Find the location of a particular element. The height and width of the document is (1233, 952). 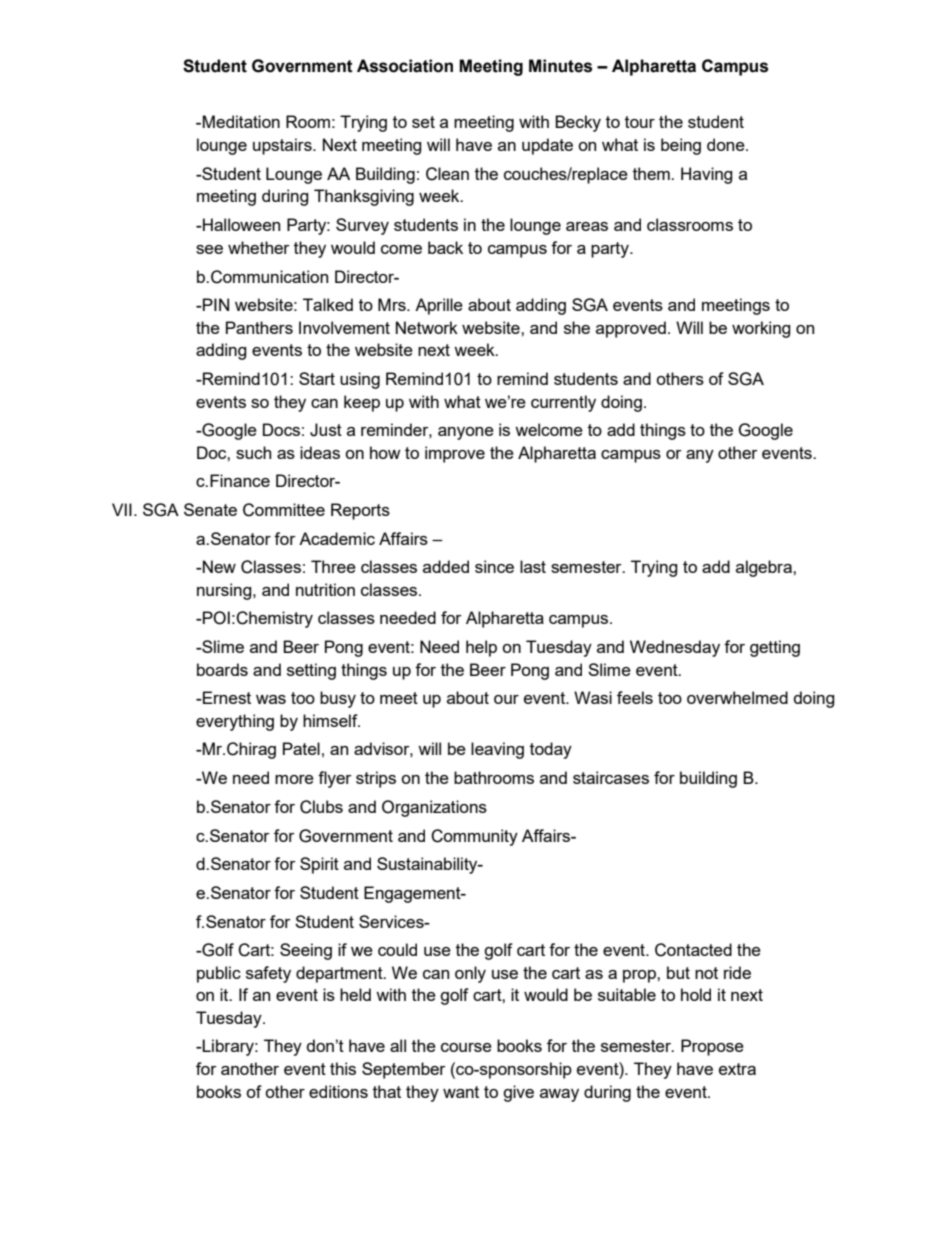

leaving is located at coordinates (497, 750).
